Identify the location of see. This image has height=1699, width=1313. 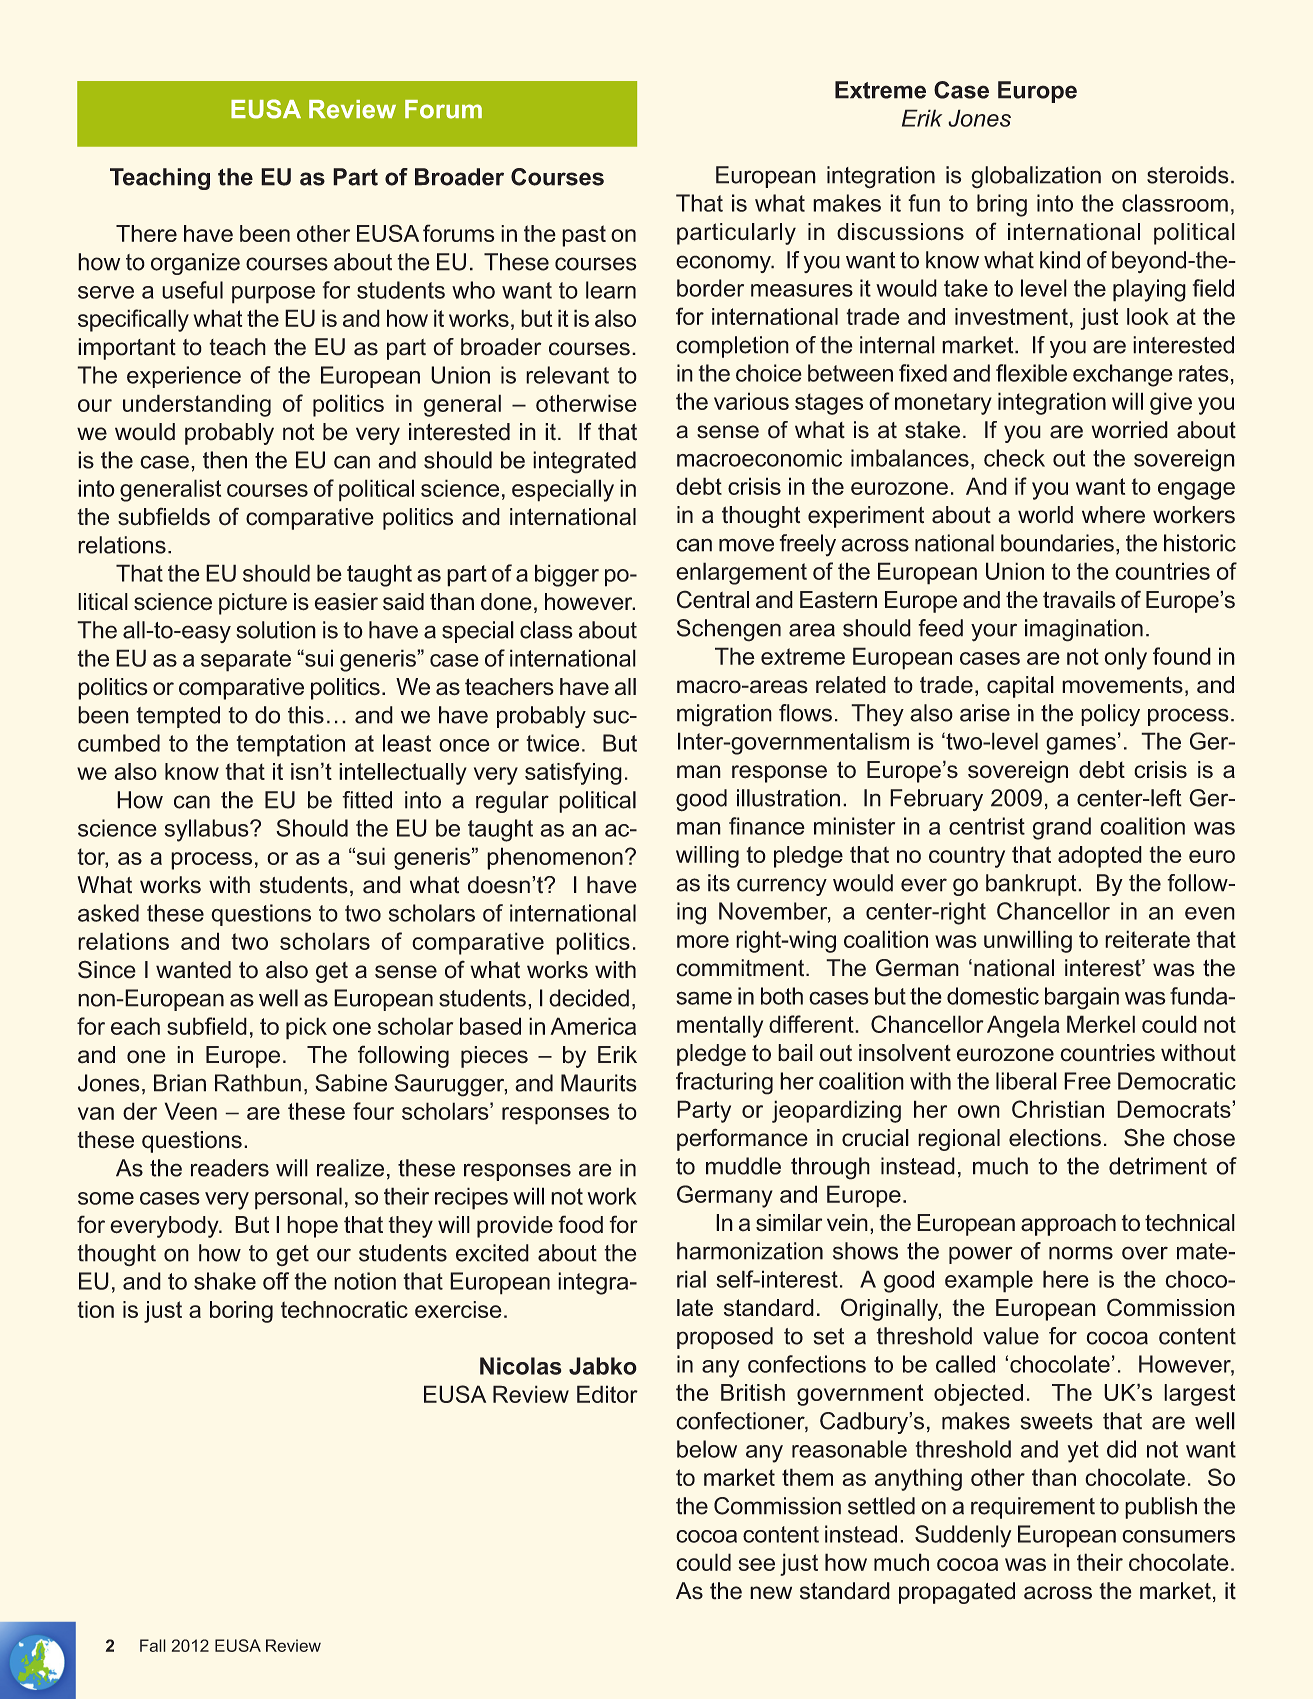
(756, 1564).
